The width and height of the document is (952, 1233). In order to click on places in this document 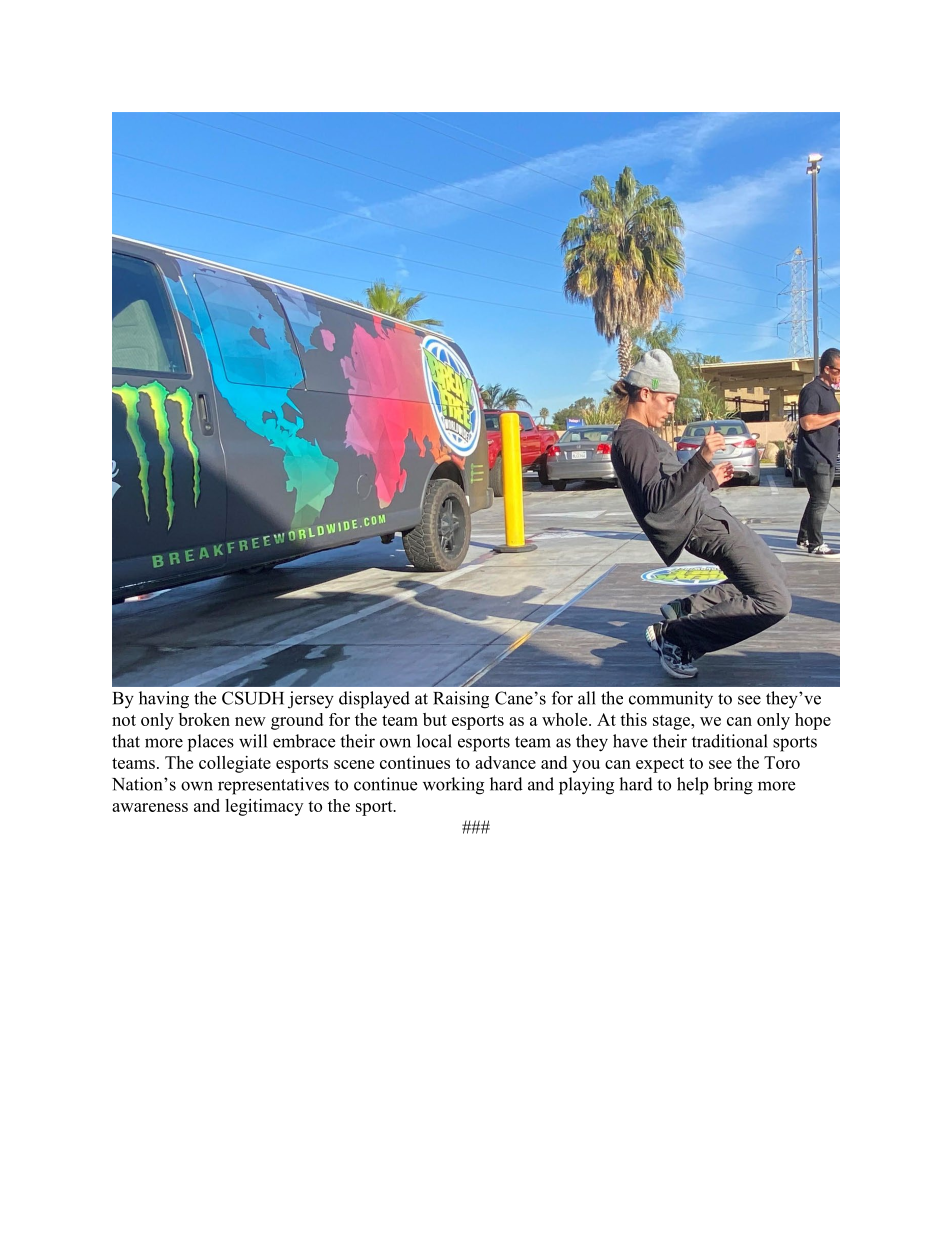, I will do `click(211, 743)`.
